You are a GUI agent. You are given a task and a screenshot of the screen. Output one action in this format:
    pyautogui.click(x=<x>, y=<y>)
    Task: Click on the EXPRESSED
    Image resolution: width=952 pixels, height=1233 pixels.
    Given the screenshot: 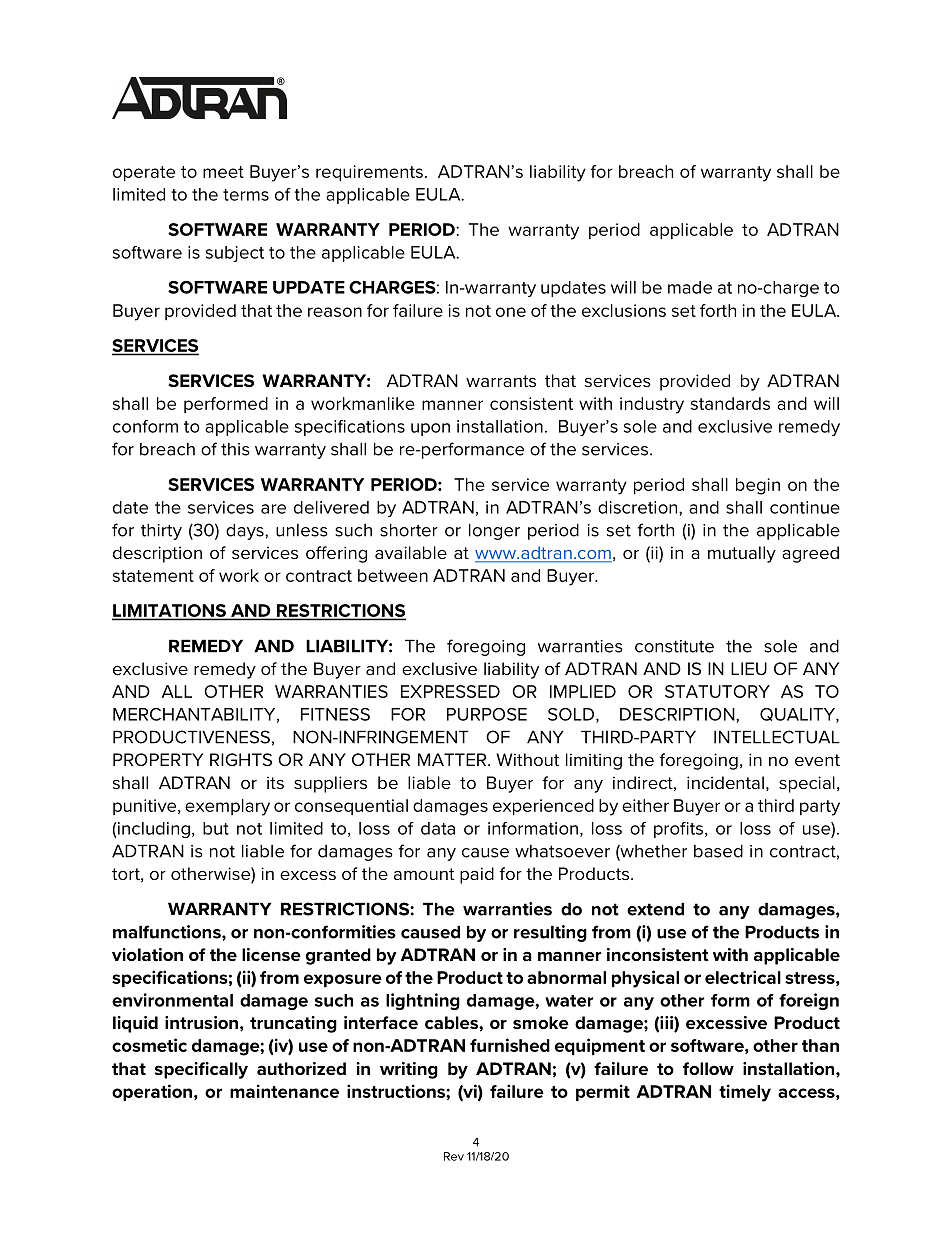 What is the action you would take?
    pyautogui.click(x=450, y=691)
